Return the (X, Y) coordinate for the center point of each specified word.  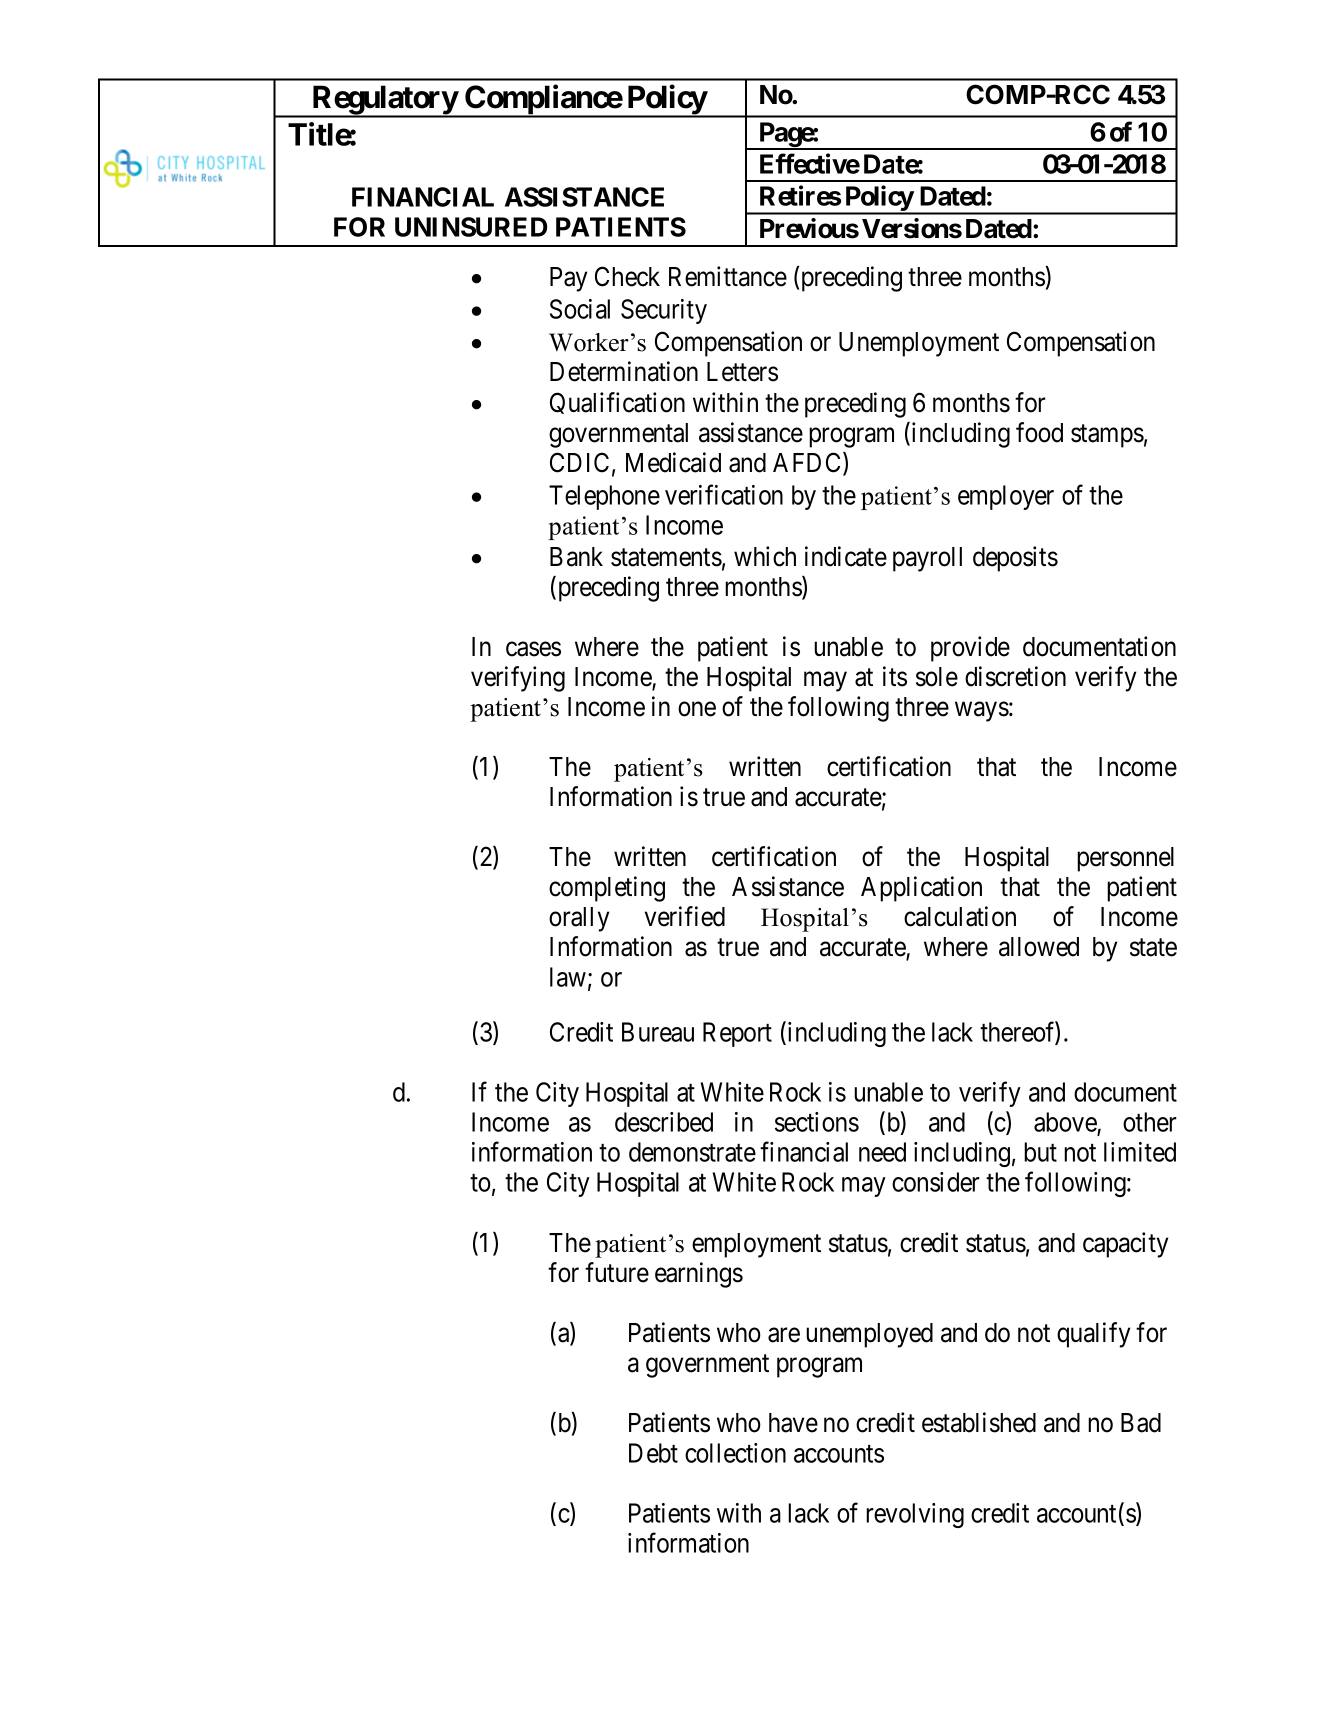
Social (580, 309)
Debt (653, 1453)
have (793, 1423)
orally (579, 919)
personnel (1125, 859)
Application (921, 889)
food (1039, 432)
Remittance (728, 276)
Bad (1141, 1423)
